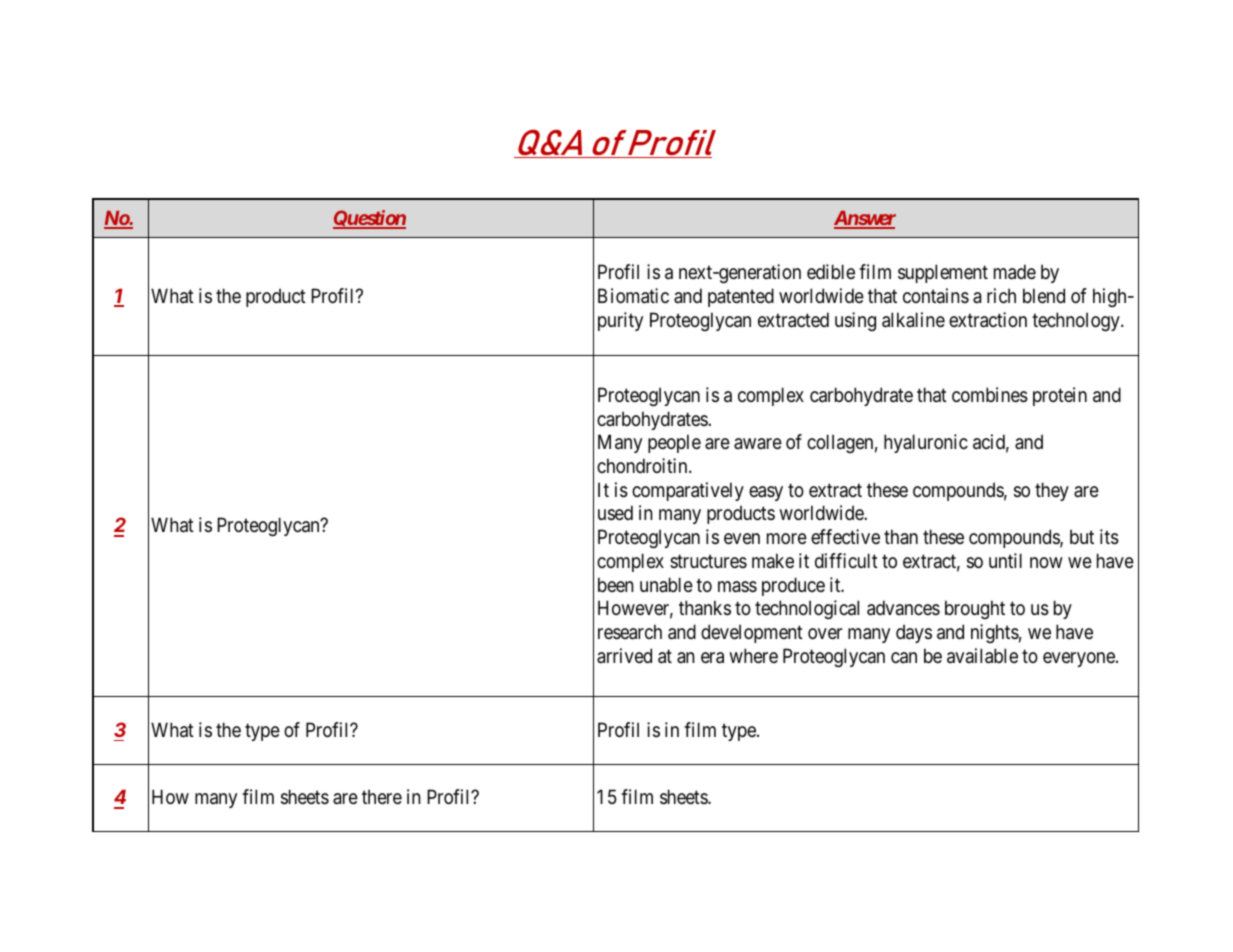  What do you see at coordinates (382, 797) in the screenshot?
I see `there` at bounding box center [382, 797].
